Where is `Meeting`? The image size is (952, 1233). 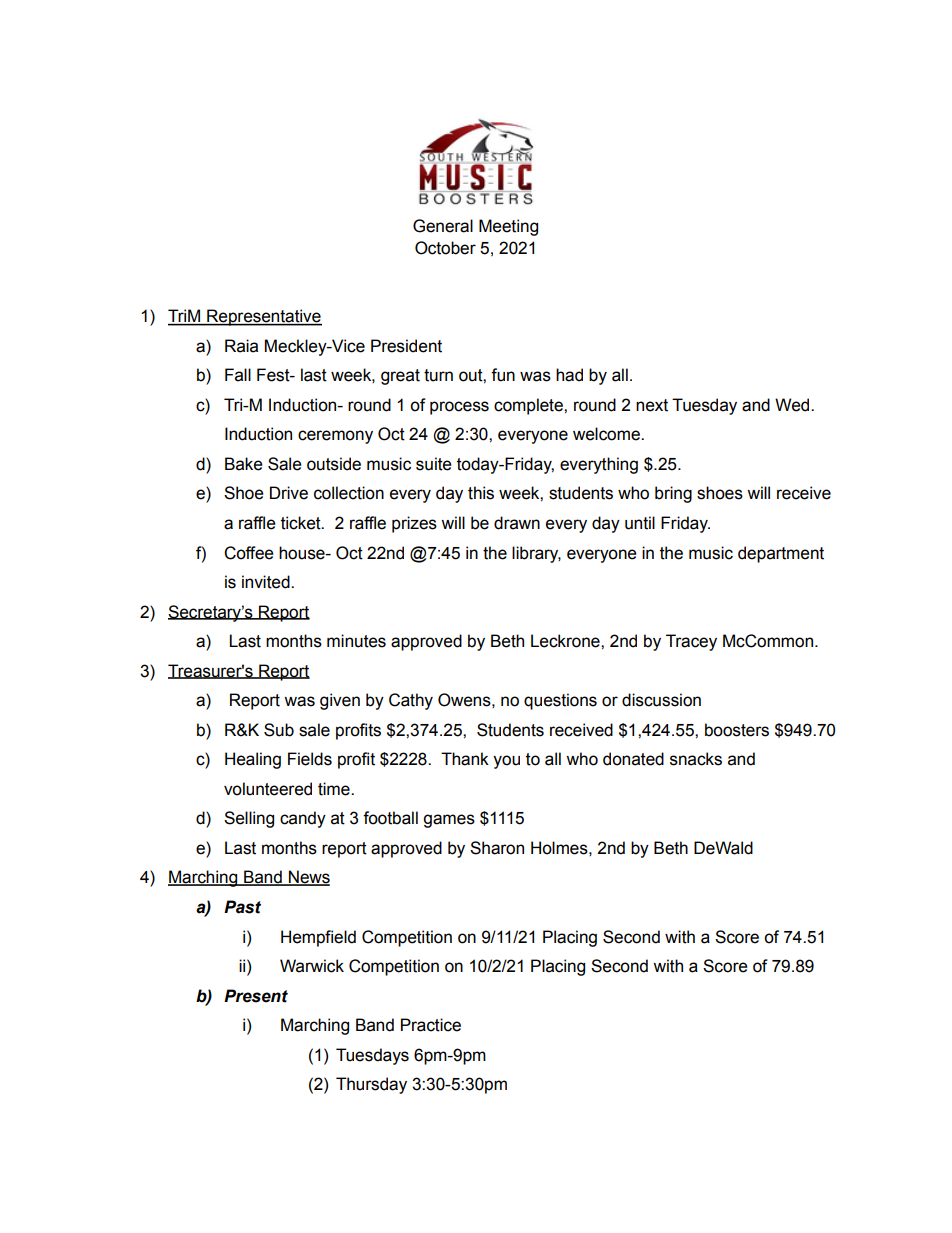 Meeting is located at coordinates (508, 227).
